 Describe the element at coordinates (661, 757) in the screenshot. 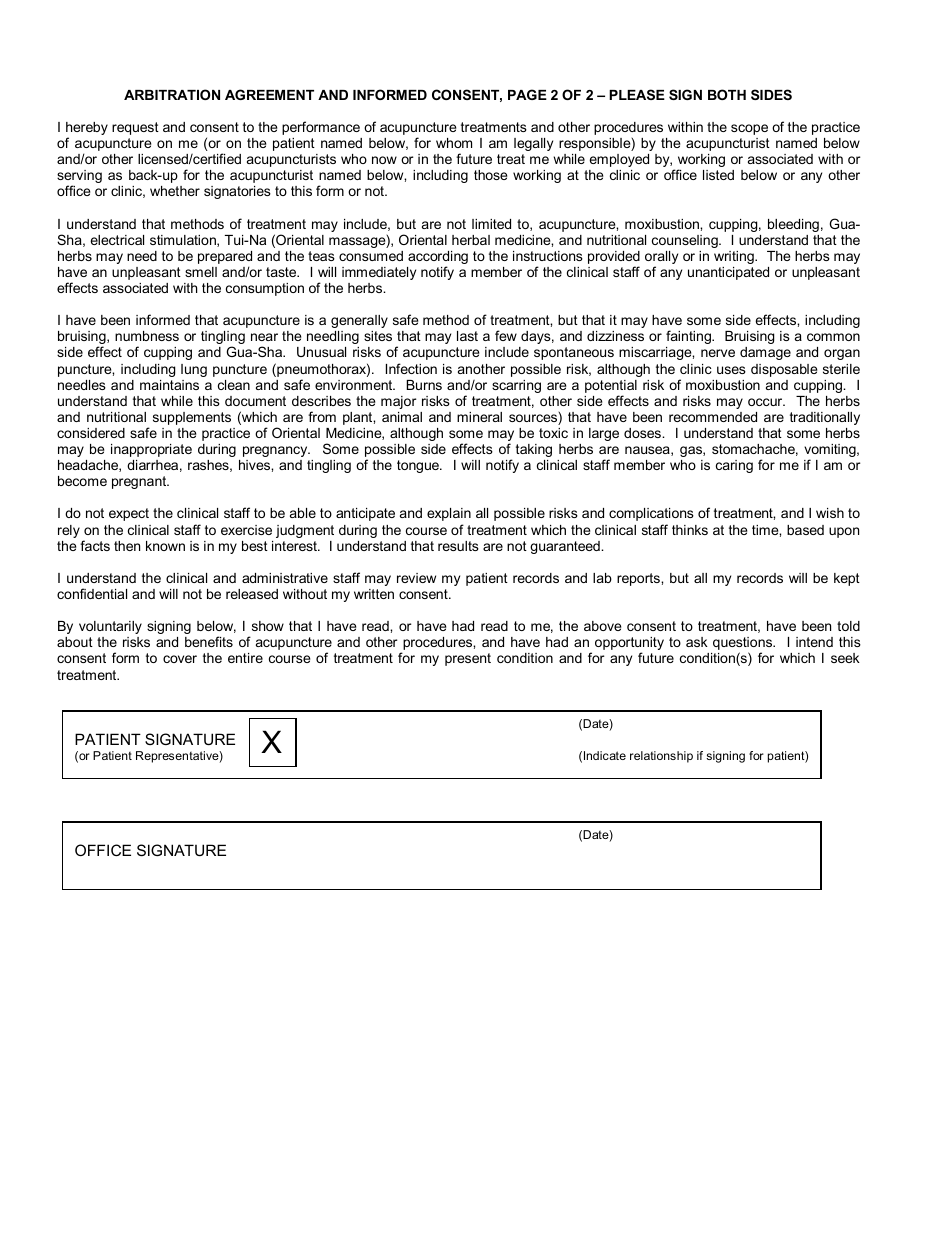

I see `relationship` at that location.
